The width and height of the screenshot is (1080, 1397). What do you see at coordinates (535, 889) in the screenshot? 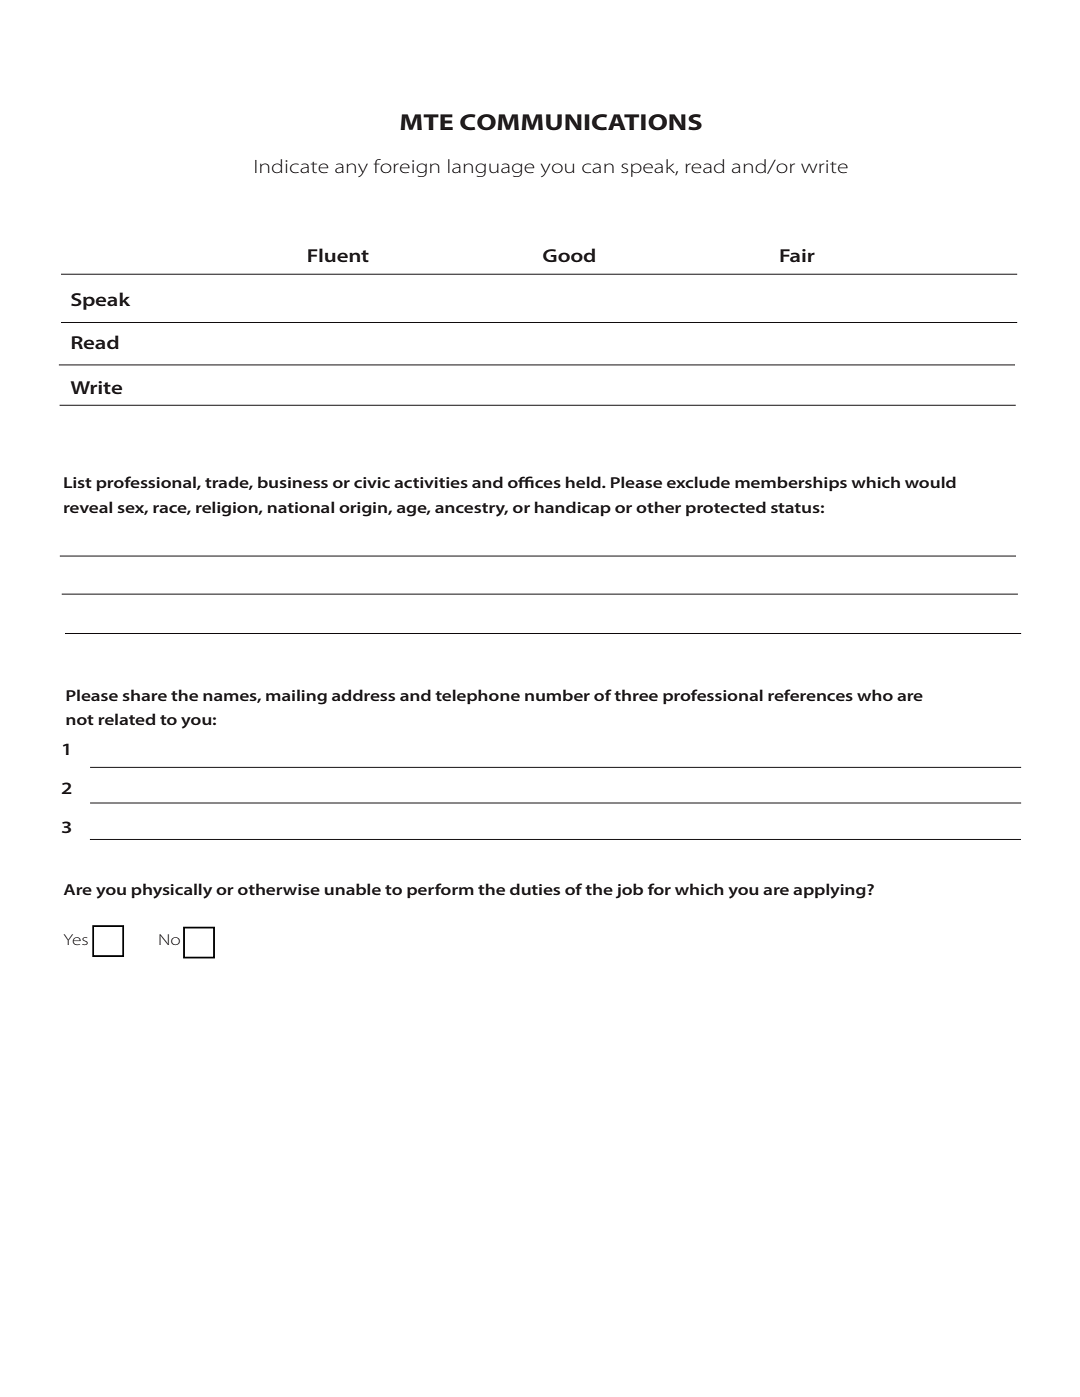
I see `duties` at bounding box center [535, 889].
